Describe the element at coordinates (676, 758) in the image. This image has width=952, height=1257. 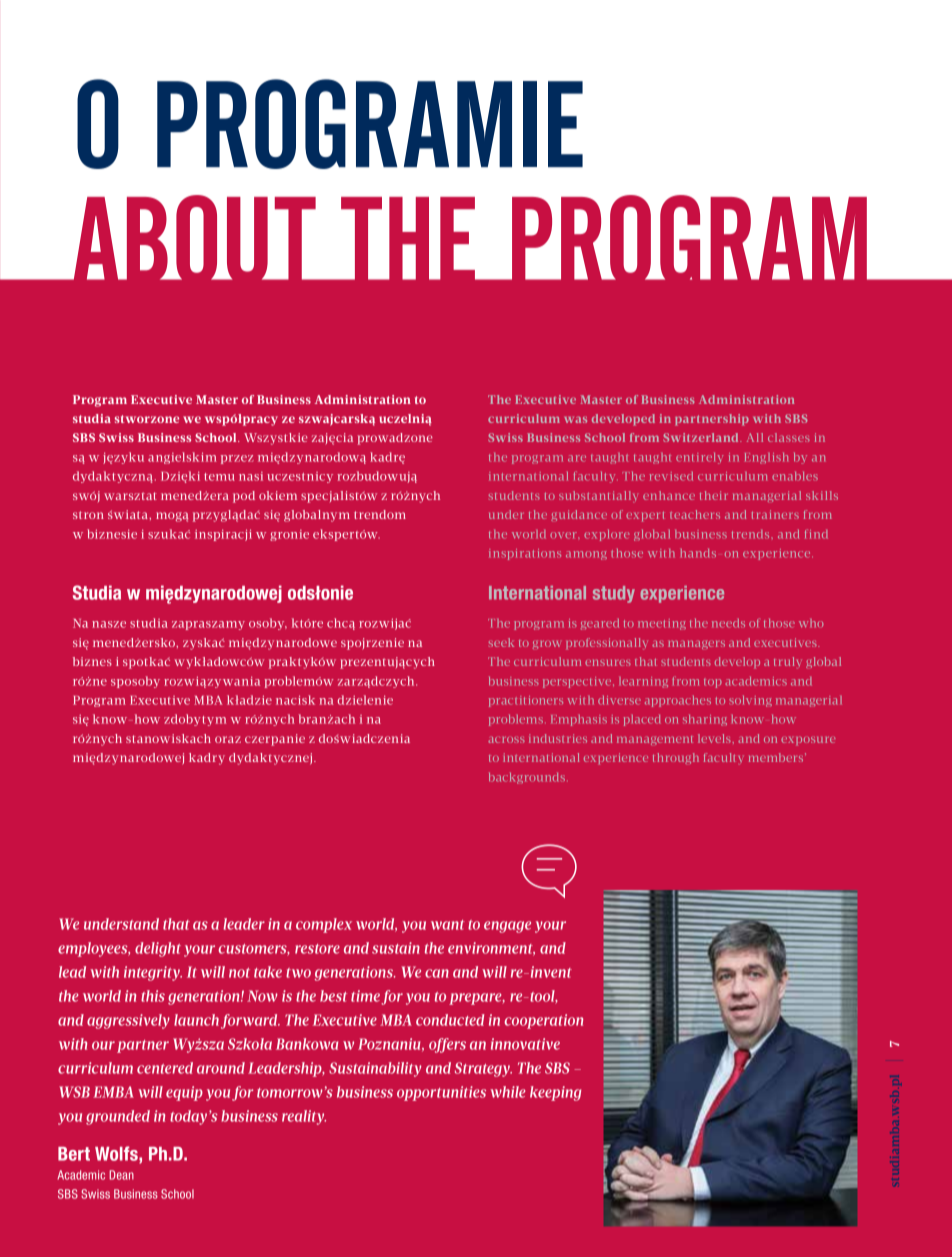
I see `through` at that location.
